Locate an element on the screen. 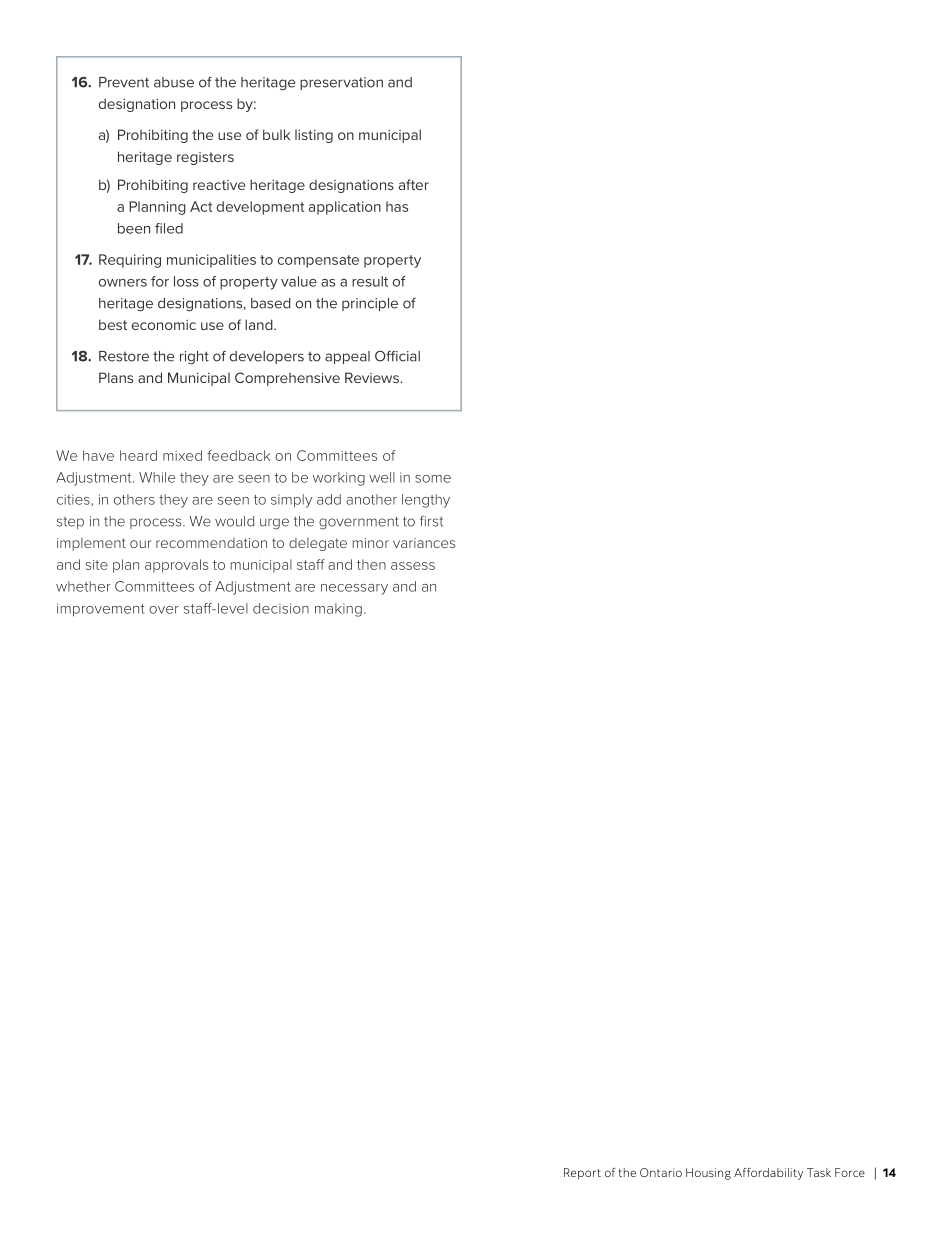 The width and height of the screenshot is (952, 1233). assess is located at coordinates (413, 566).
